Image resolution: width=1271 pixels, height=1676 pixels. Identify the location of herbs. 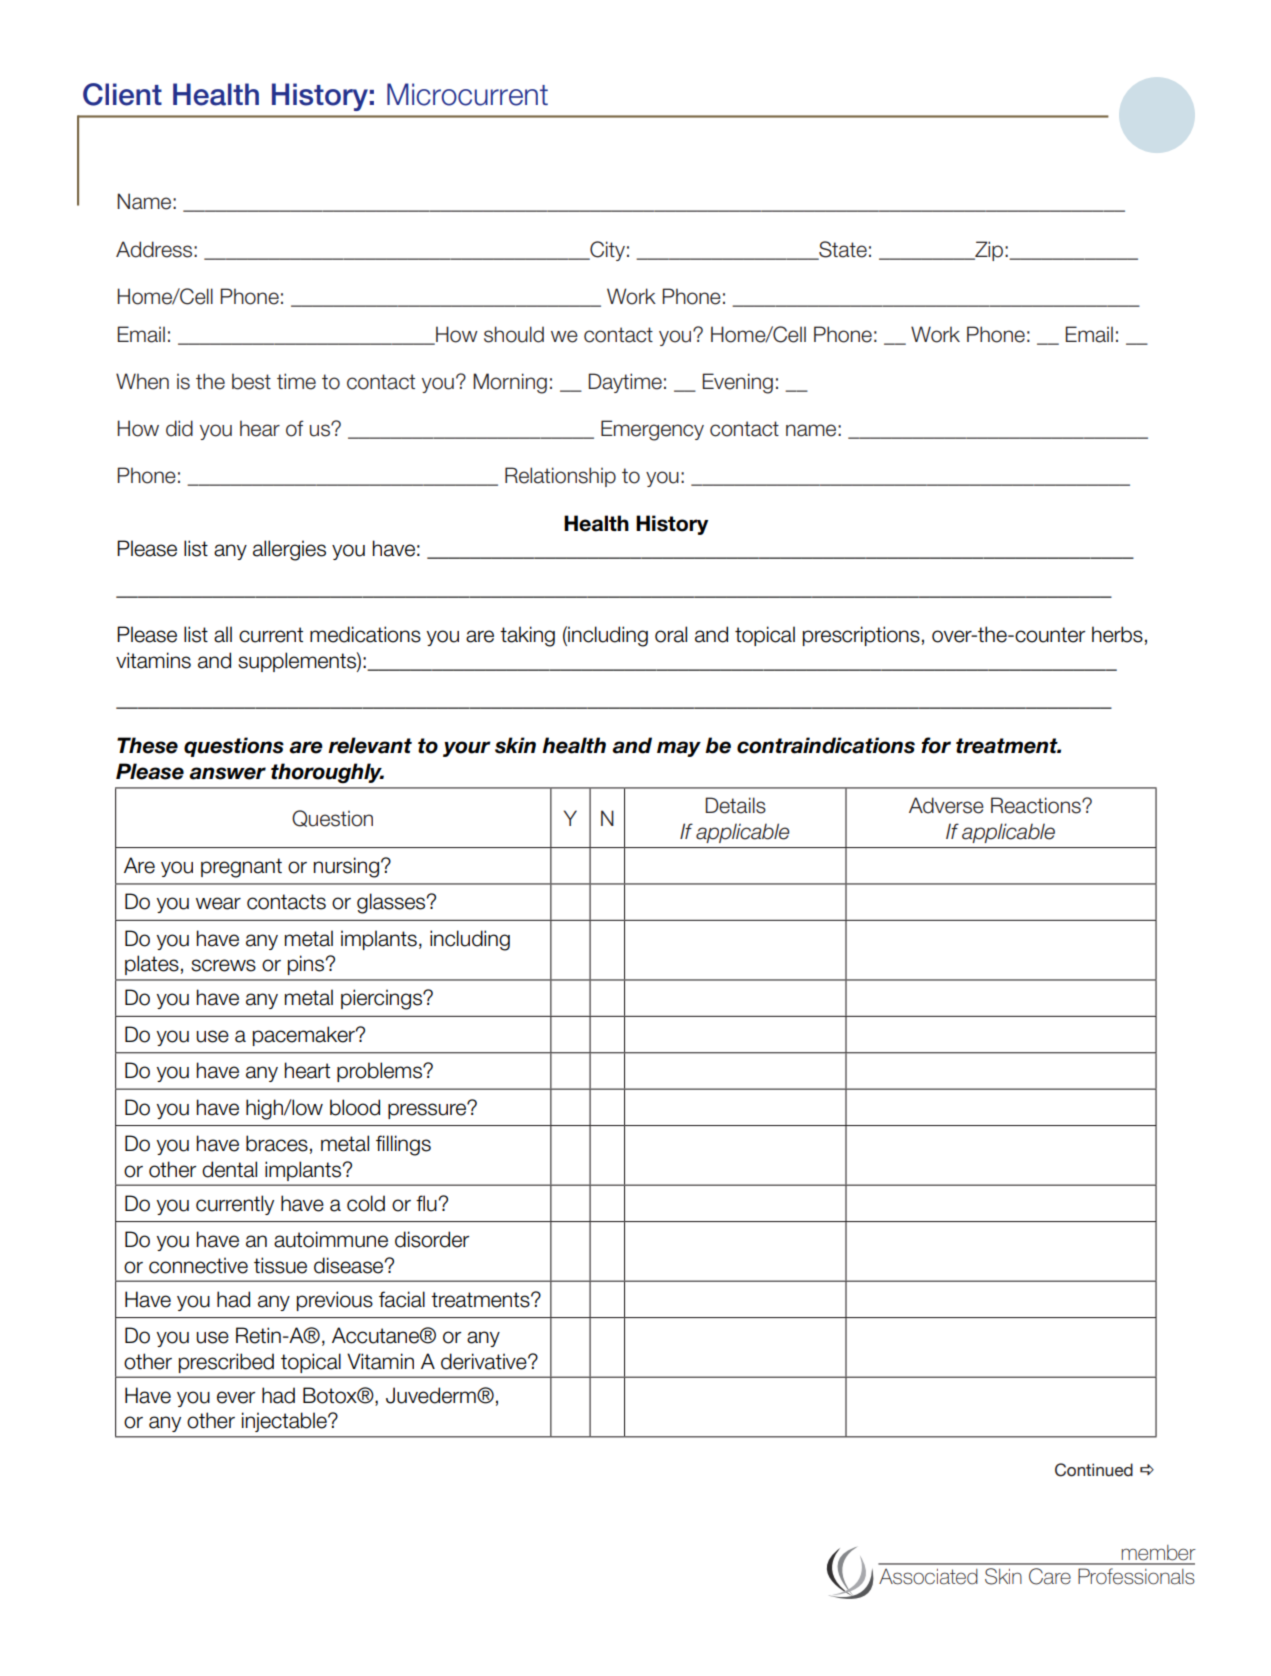
(1117, 634).
